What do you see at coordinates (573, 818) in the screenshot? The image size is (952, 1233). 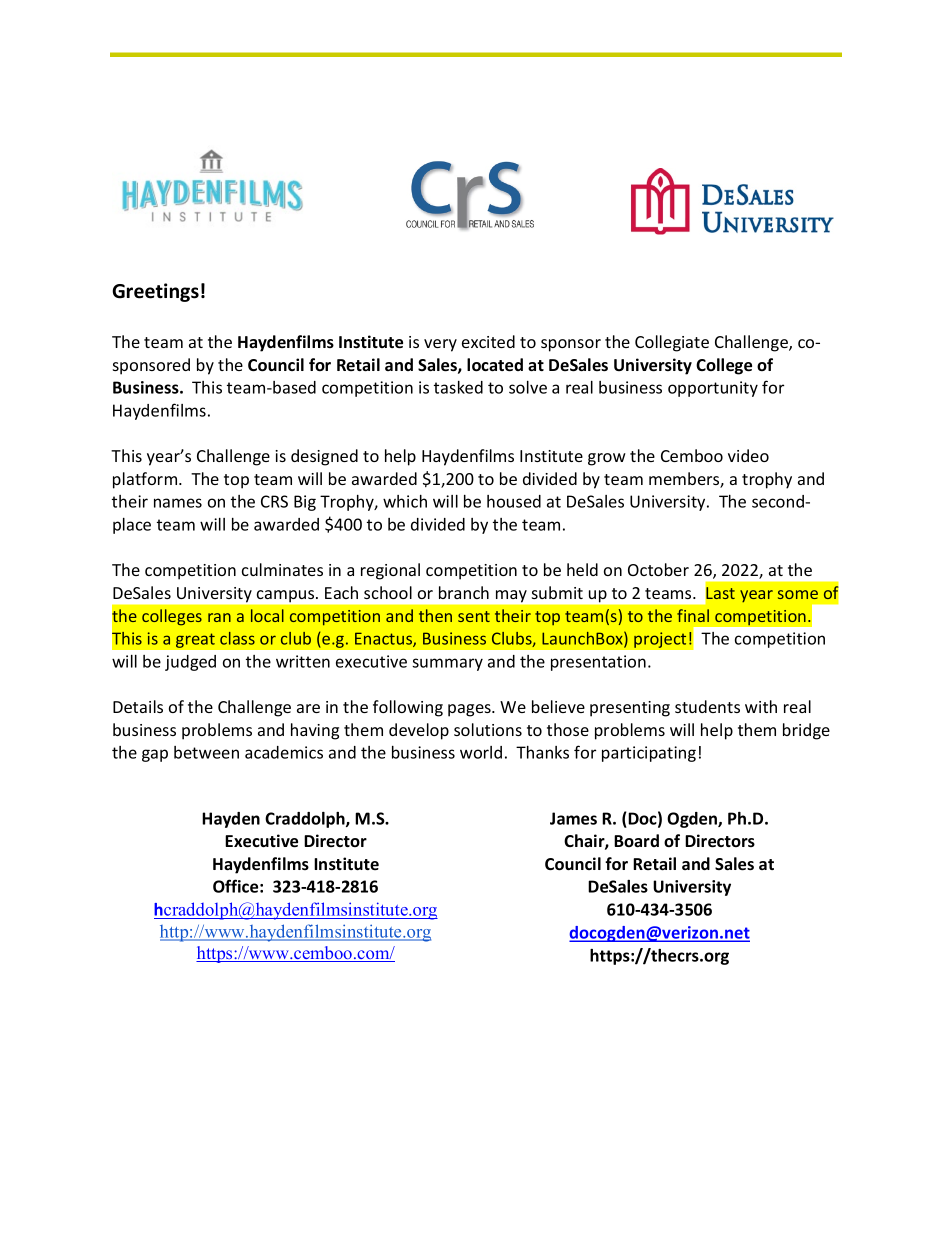 I see `James` at bounding box center [573, 818].
